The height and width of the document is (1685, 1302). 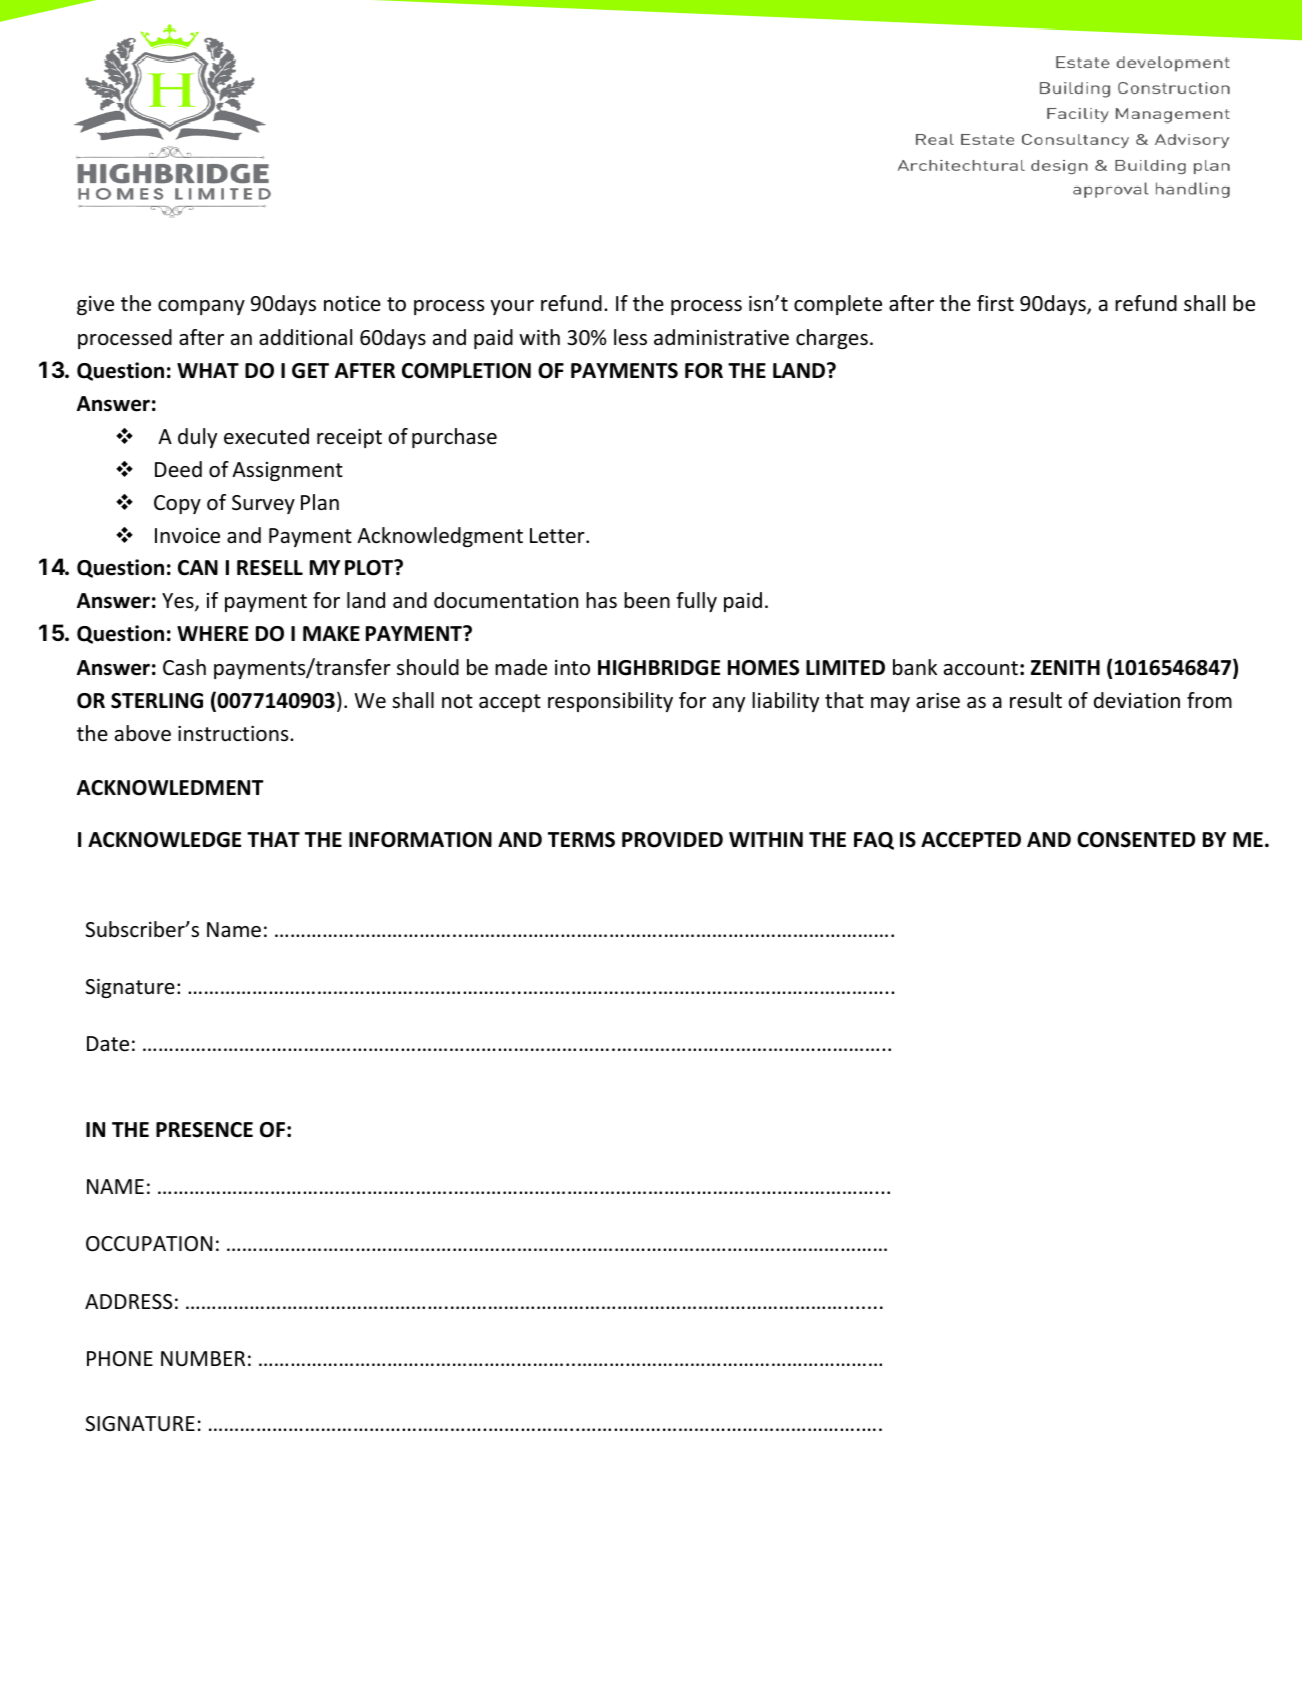 What do you see at coordinates (672, 840) in the document?
I see `PROVIDED` at bounding box center [672, 840].
